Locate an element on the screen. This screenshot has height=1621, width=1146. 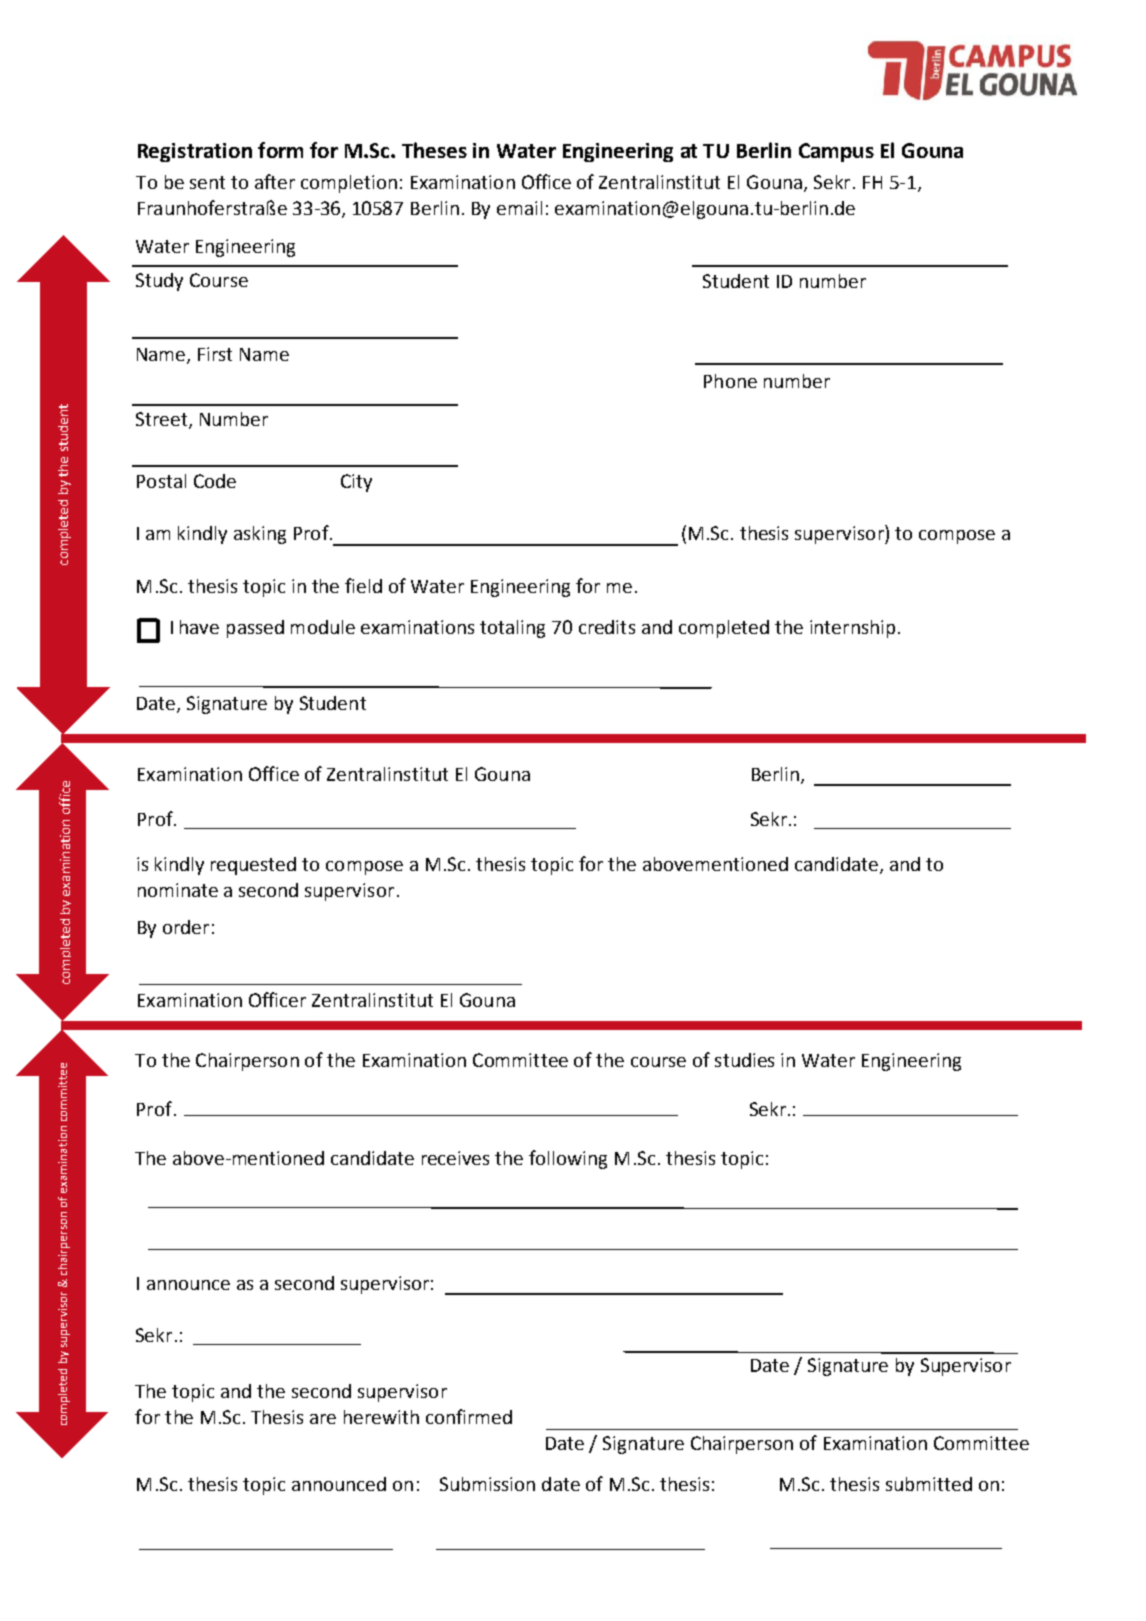
credits is located at coordinates (607, 627).
